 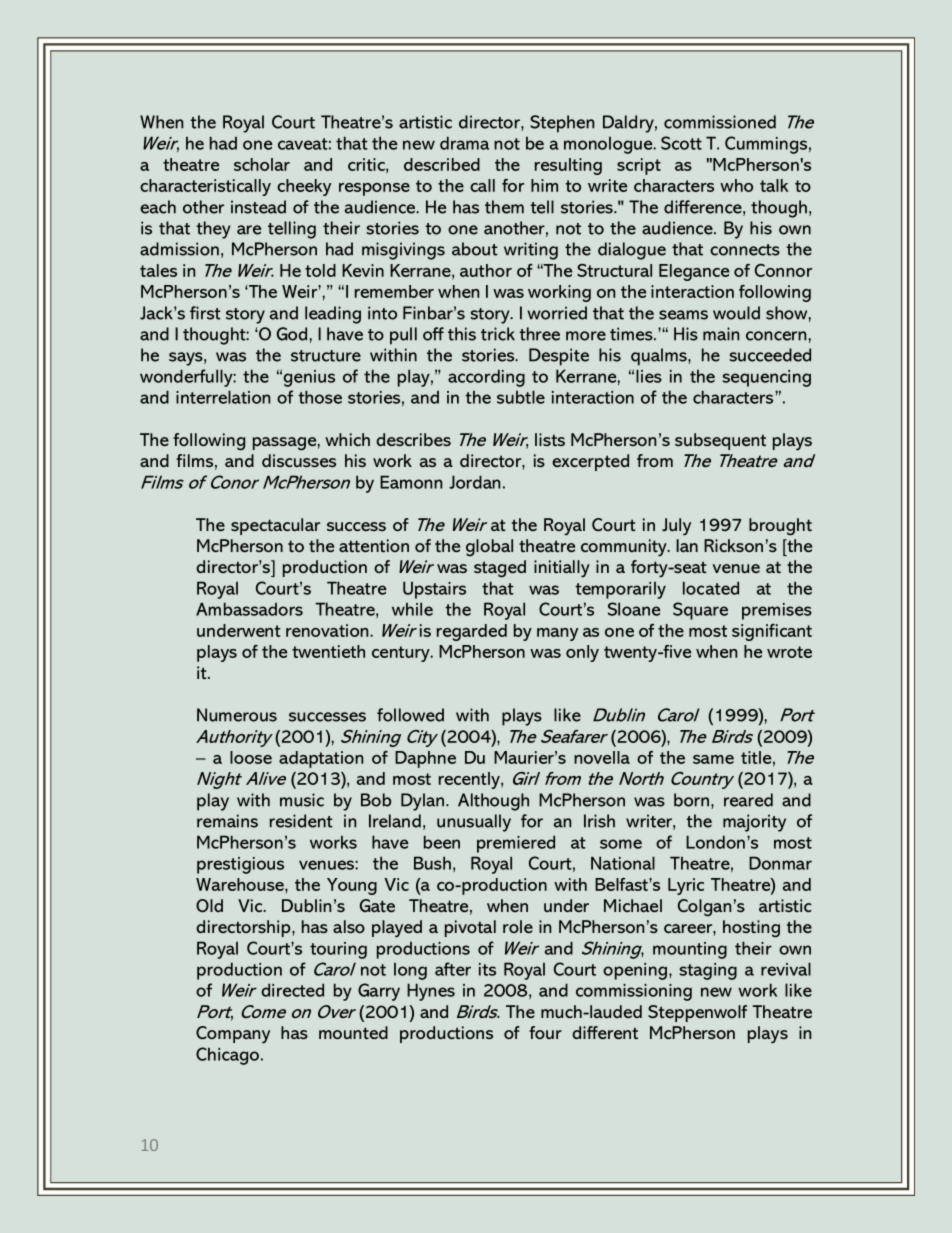 What do you see at coordinates (249, 609) in the screenshot?
I see `Ambassadors` at bounding box center [249, 609].
